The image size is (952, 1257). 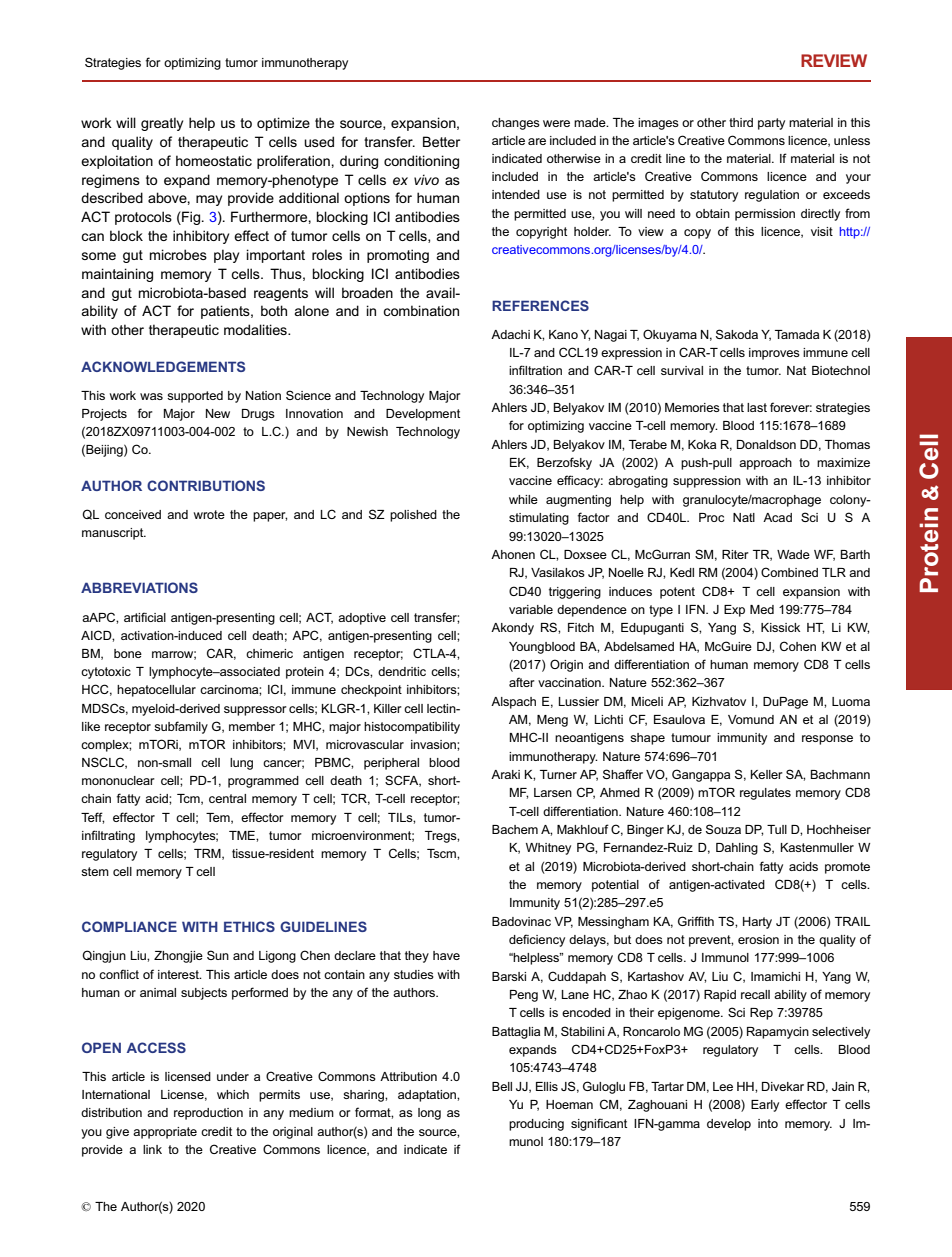 I want to click on long, so click(x=429, y=1114).
